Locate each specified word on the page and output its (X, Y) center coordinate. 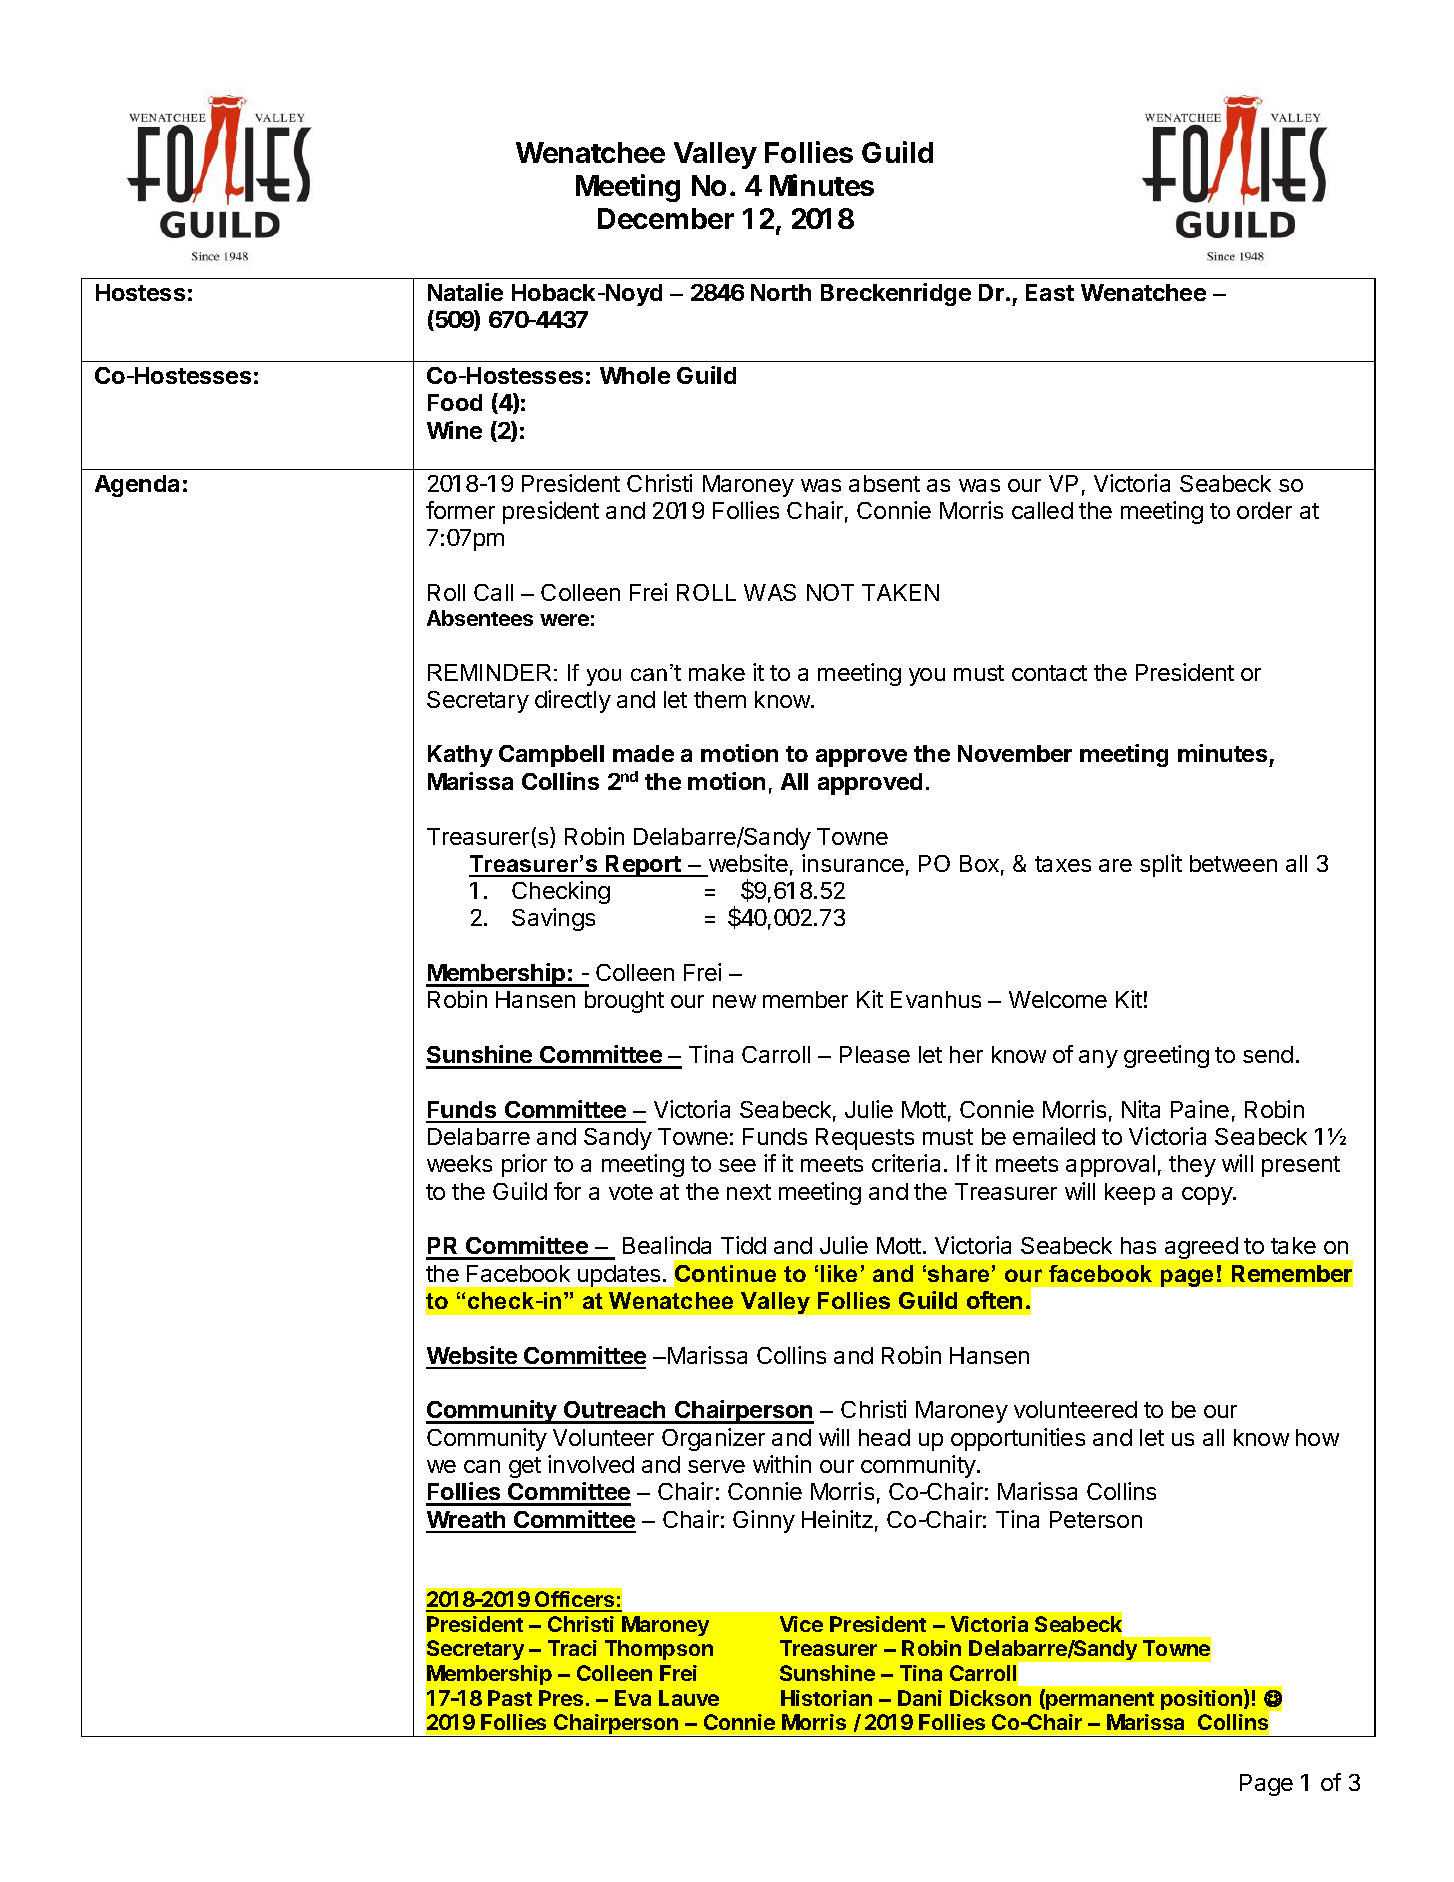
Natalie (465, 292)
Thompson (659, 1650)
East (1050, 292)
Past (510, 1698)
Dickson (990, 1698)
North (781, 292)
